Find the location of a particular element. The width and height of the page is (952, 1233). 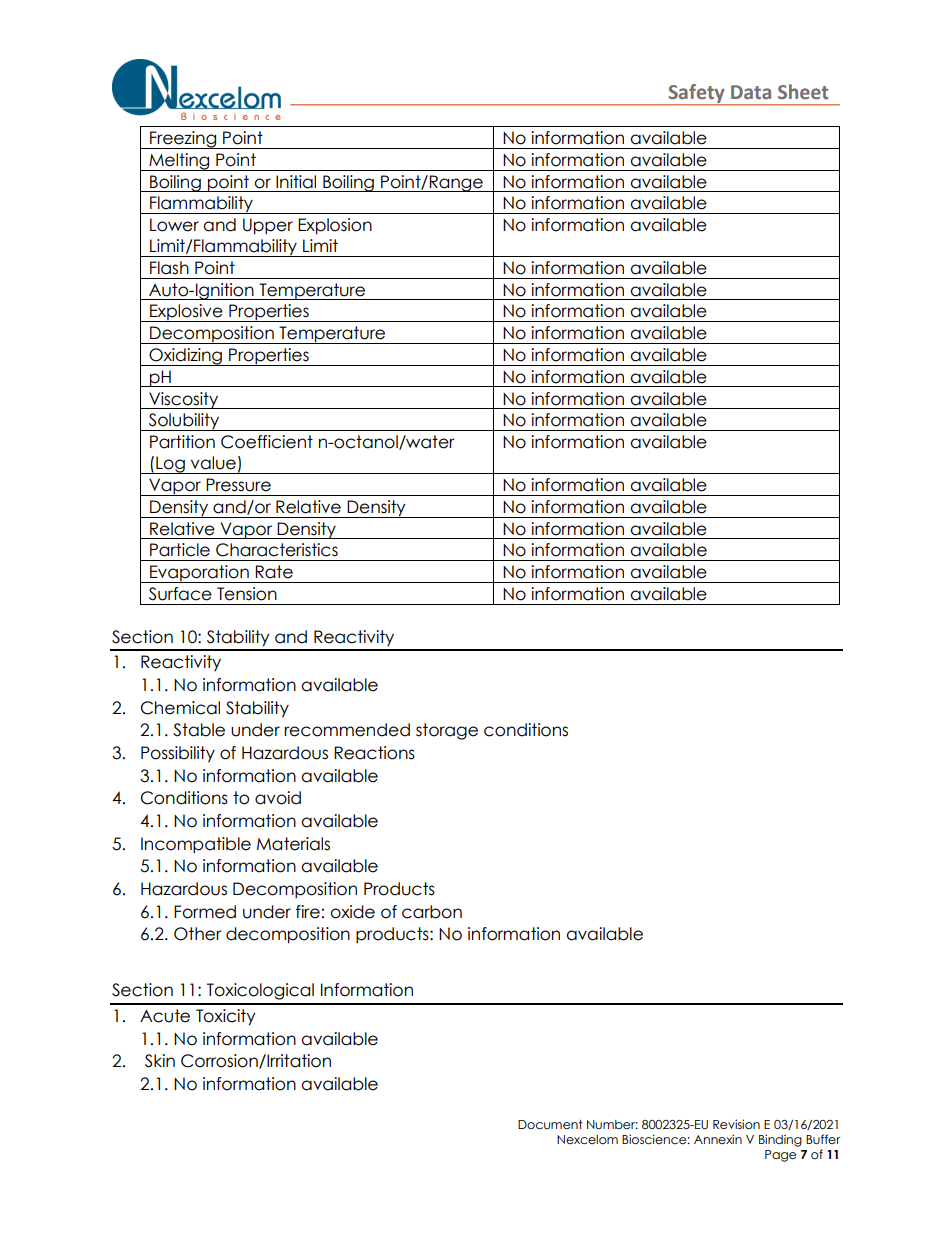

Incompatible is located at coordinates (196, 845).
